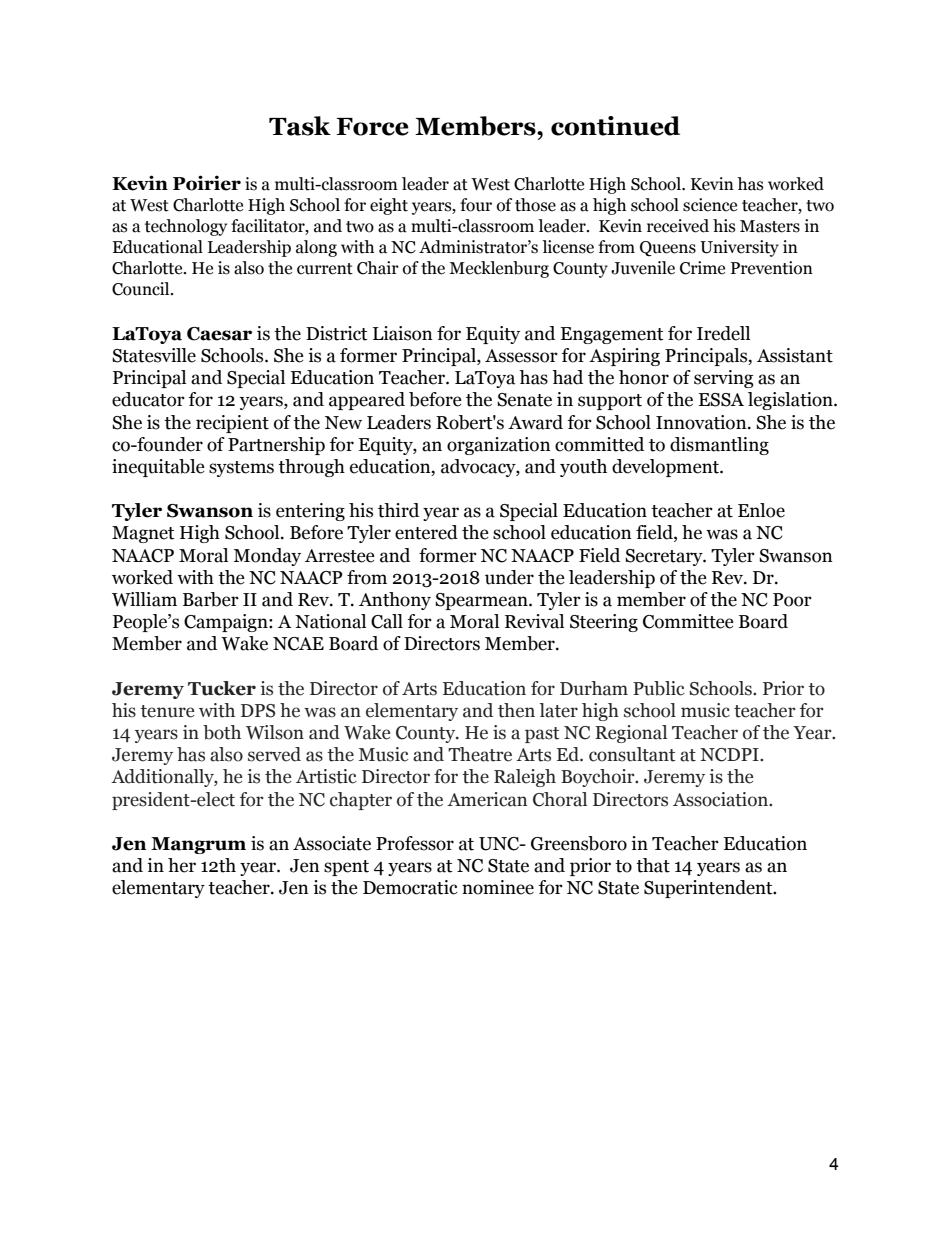  I want to click on Senate, so click(524, 400).
